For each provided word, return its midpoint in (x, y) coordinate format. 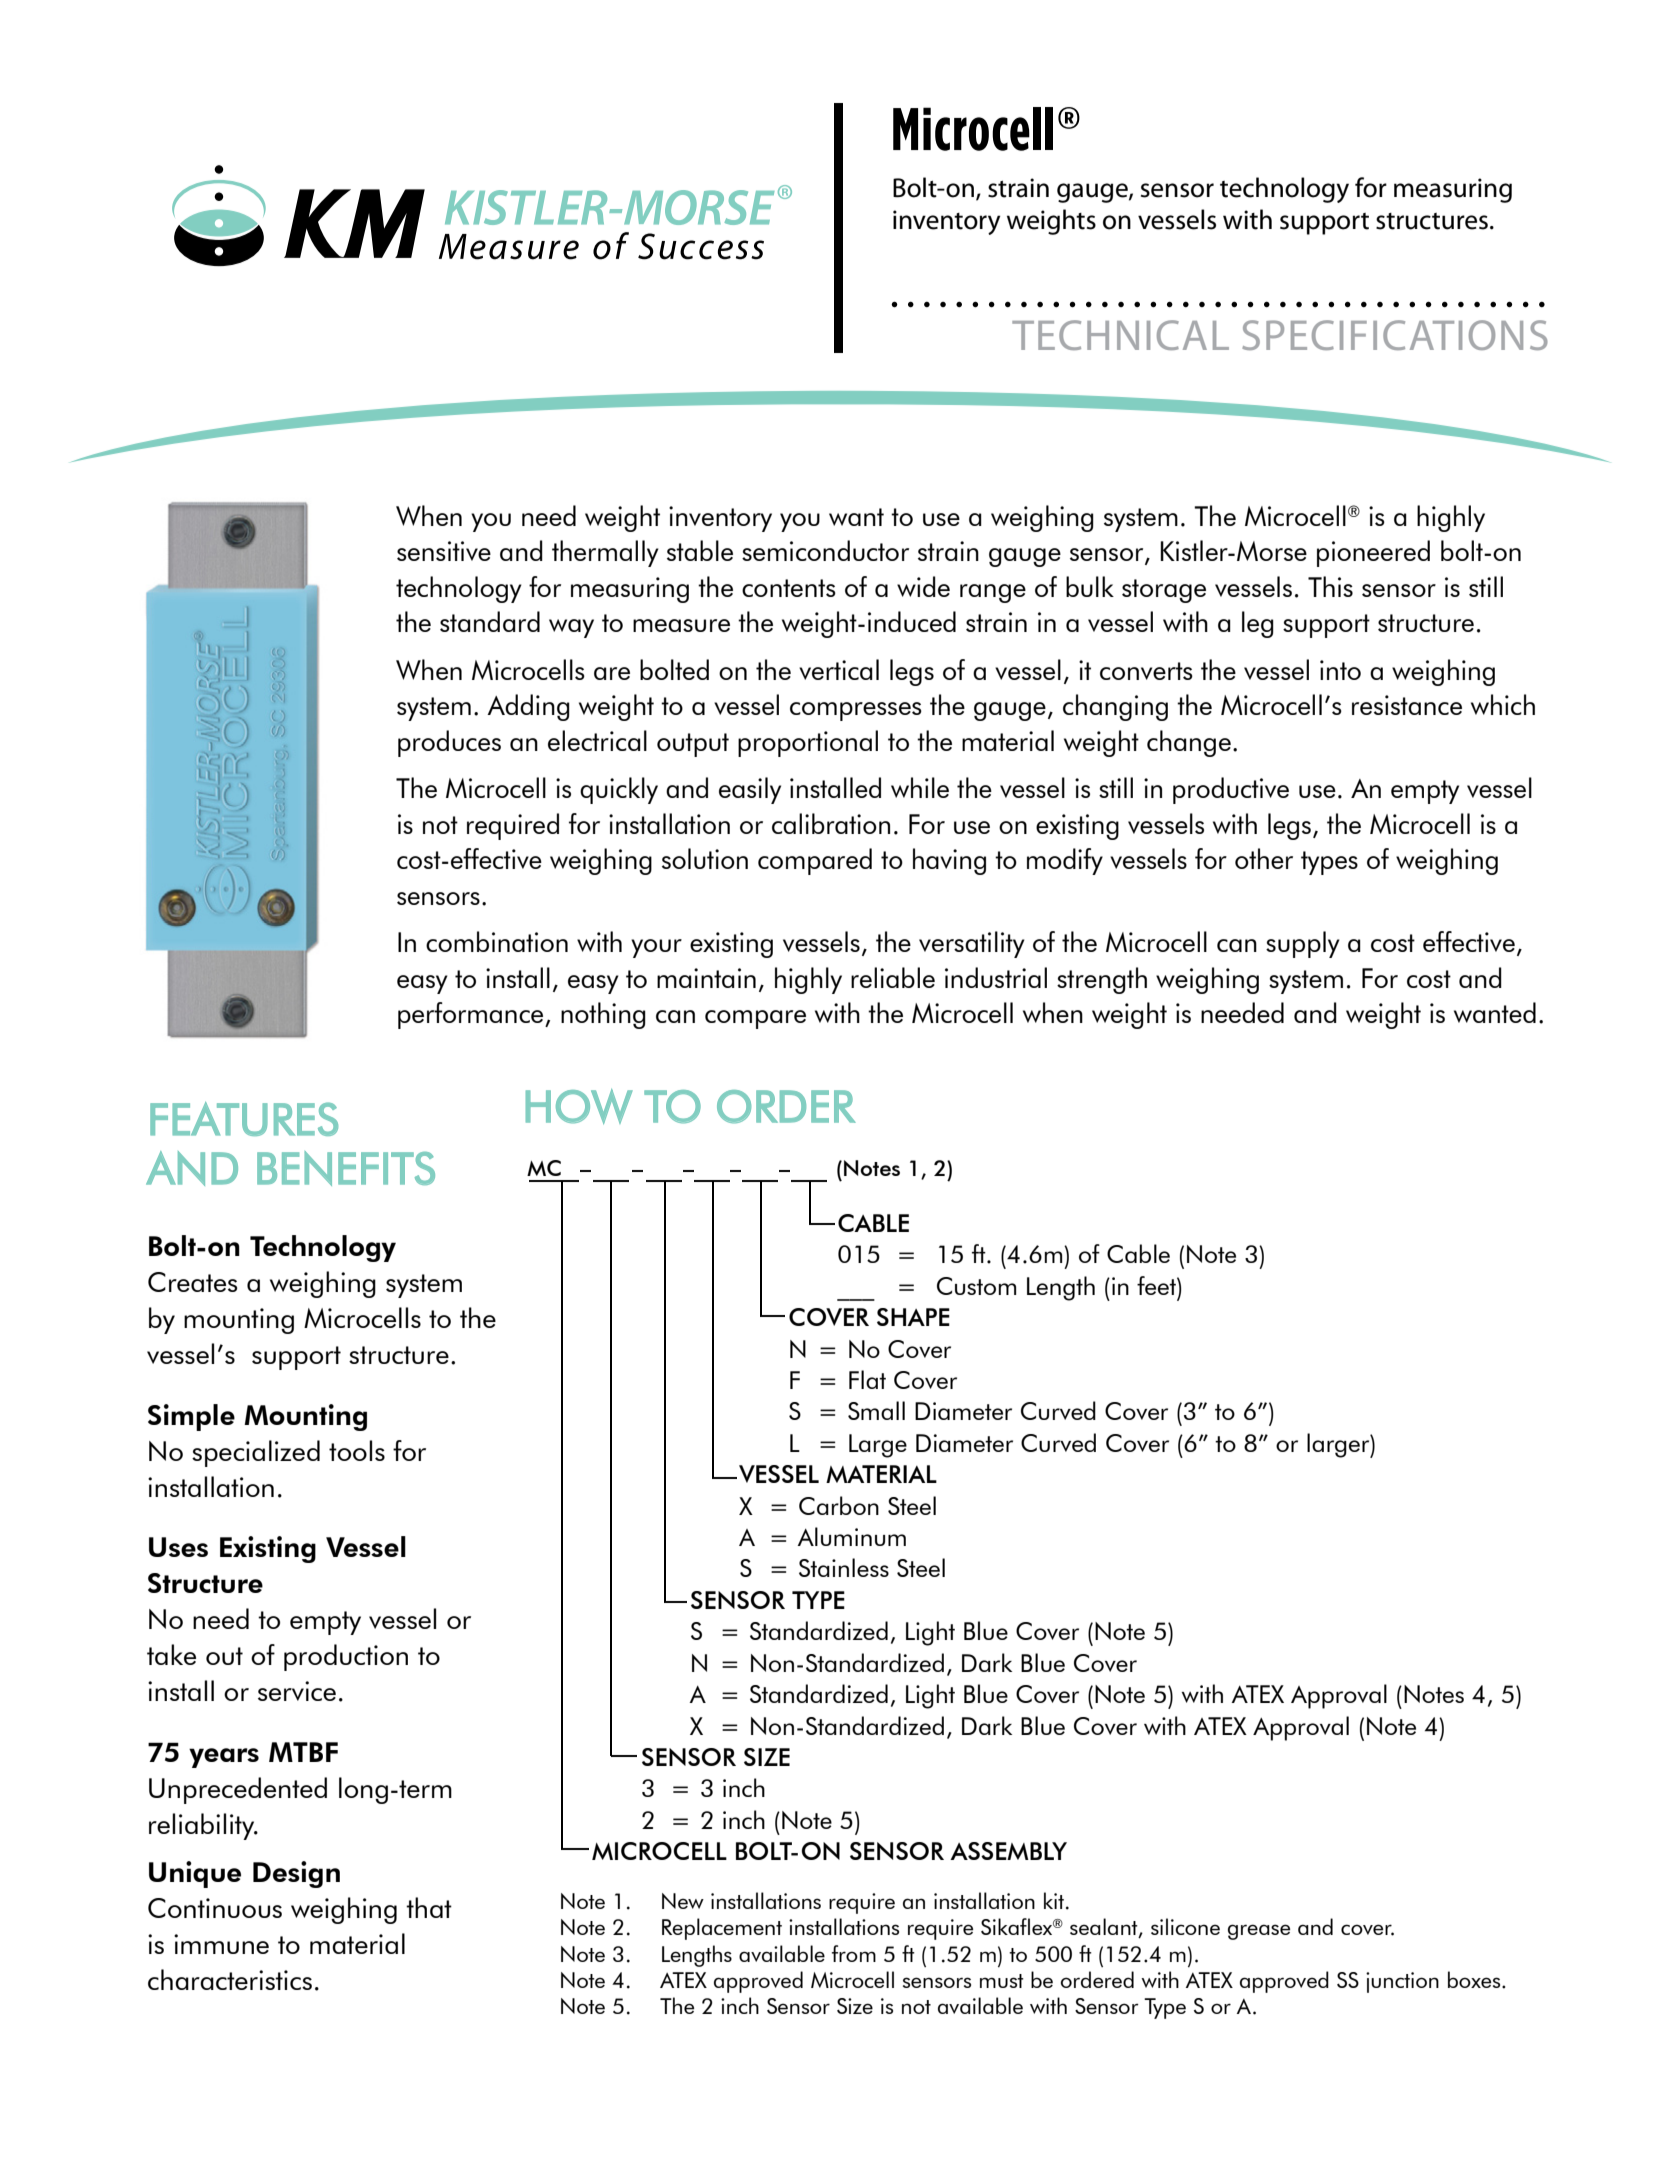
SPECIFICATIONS (1395, 335)
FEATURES (244, 1119)
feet (1157, 1285)
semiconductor (825, 550)
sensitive (444, 551)
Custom (976, 1286)
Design (296, 1874)
